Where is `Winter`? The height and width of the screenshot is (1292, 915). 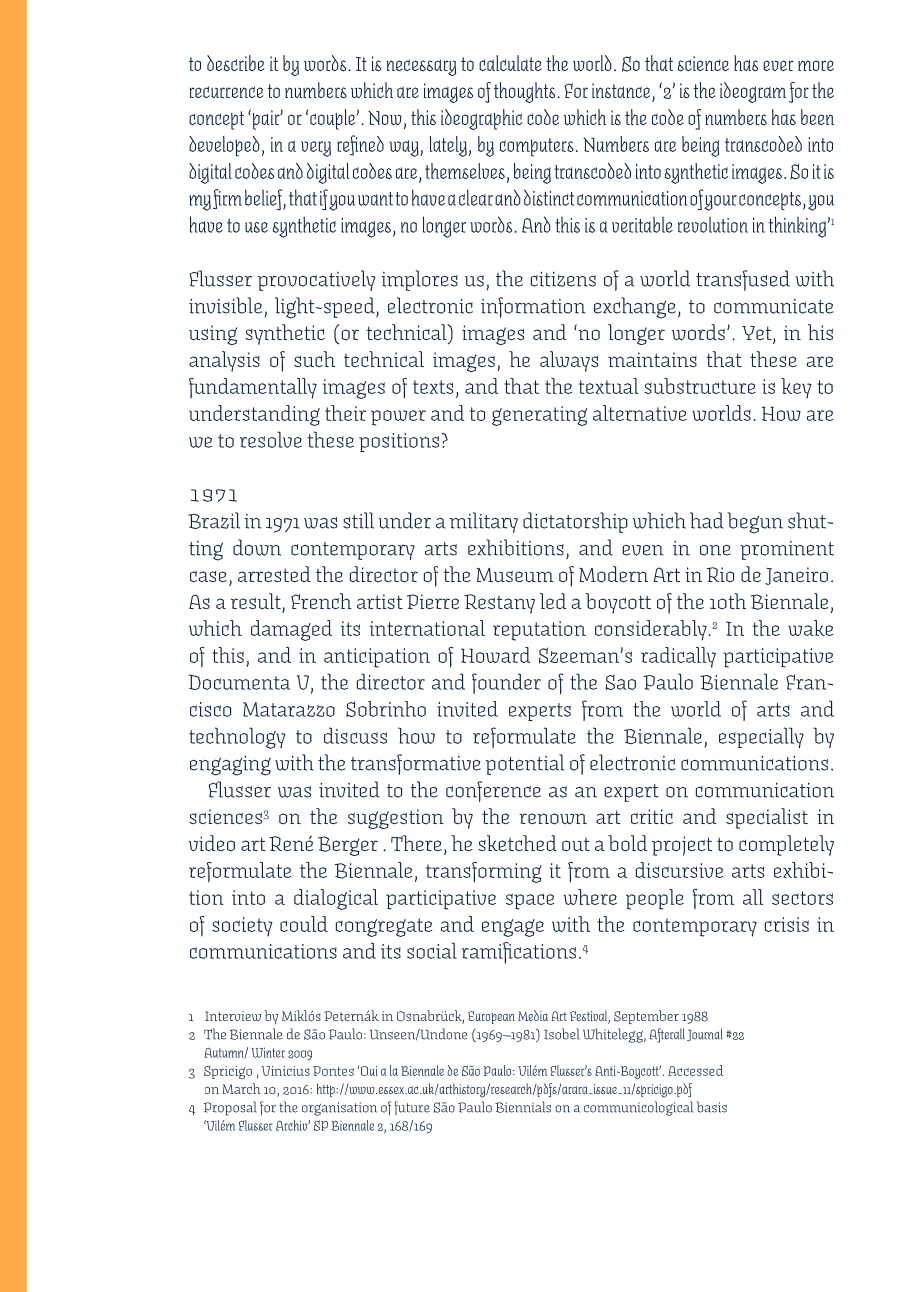 Winter is located at coordinates (268, 1052).
